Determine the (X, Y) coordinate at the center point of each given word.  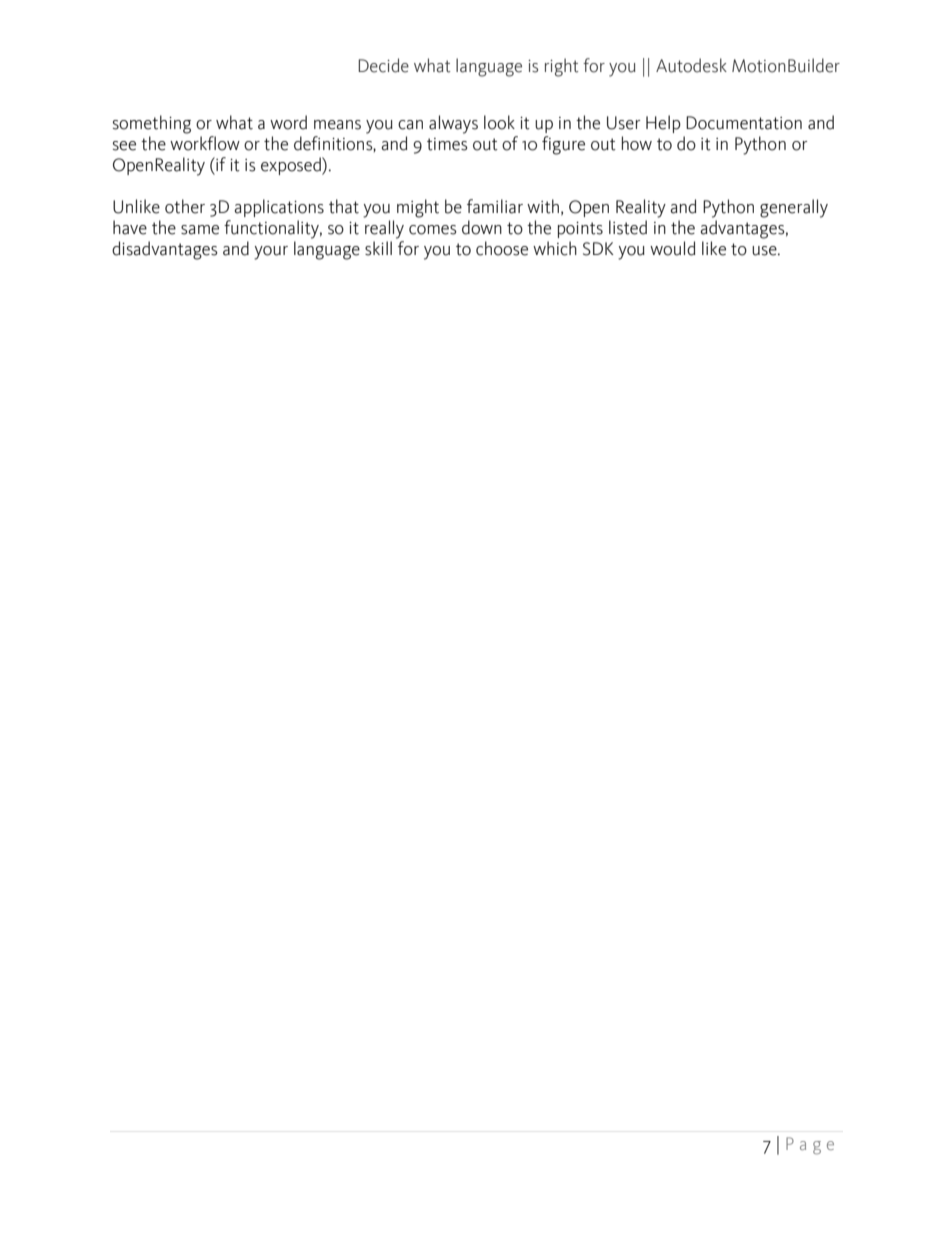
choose (502, 248)
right (562, 67)
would (672, 248)
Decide (383, 65)
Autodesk (691, 65)
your (271, 253)
